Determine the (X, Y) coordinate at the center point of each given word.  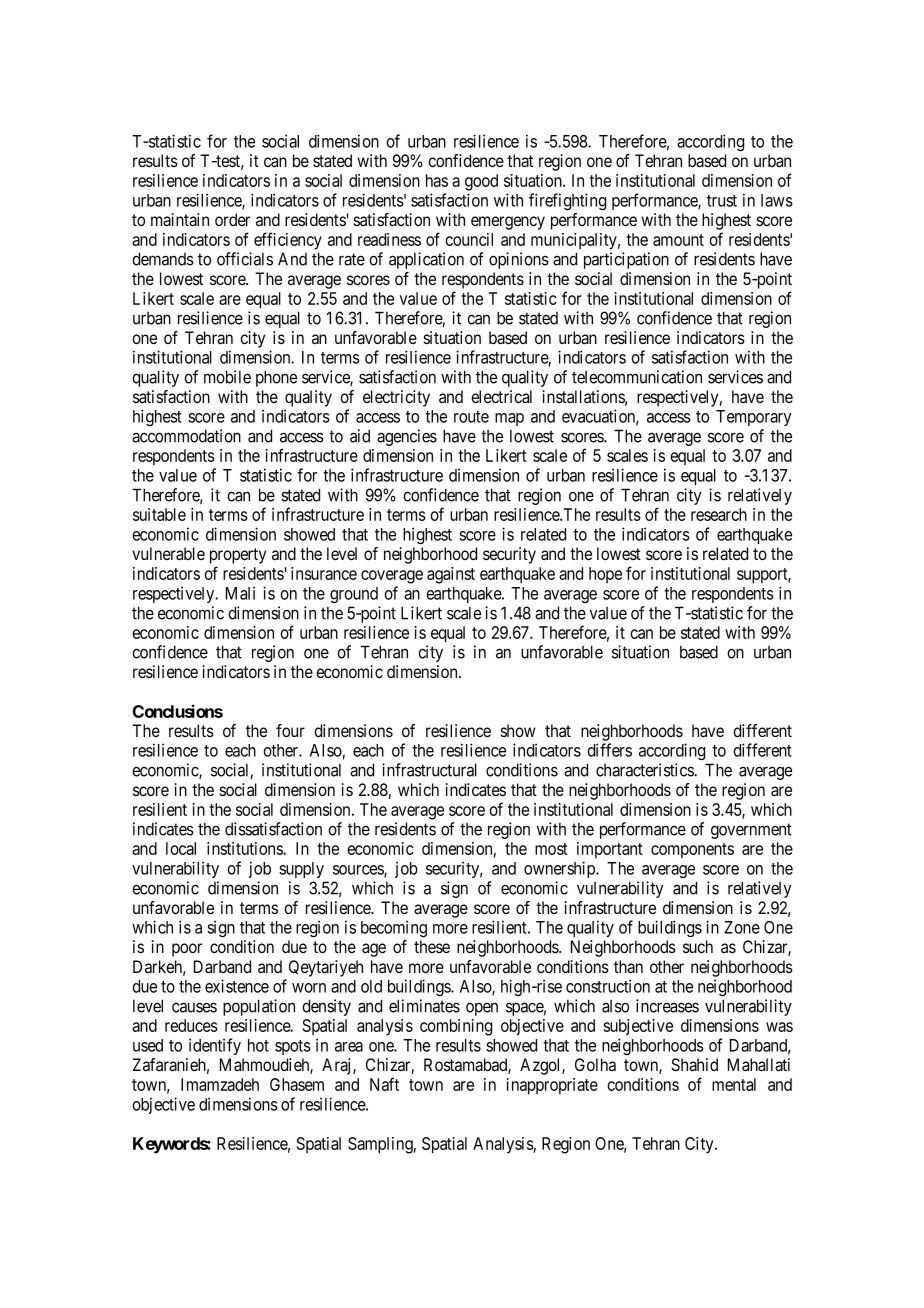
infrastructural (429, 770)
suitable (159, 514)
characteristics (645, 770)
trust (722, 201)
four (290, 730)
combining (456, 1027)
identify (215, 1046)
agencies (407, 437)
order (232, 219)
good (481, 182)
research (719, 514)
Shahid (694, 1065)
